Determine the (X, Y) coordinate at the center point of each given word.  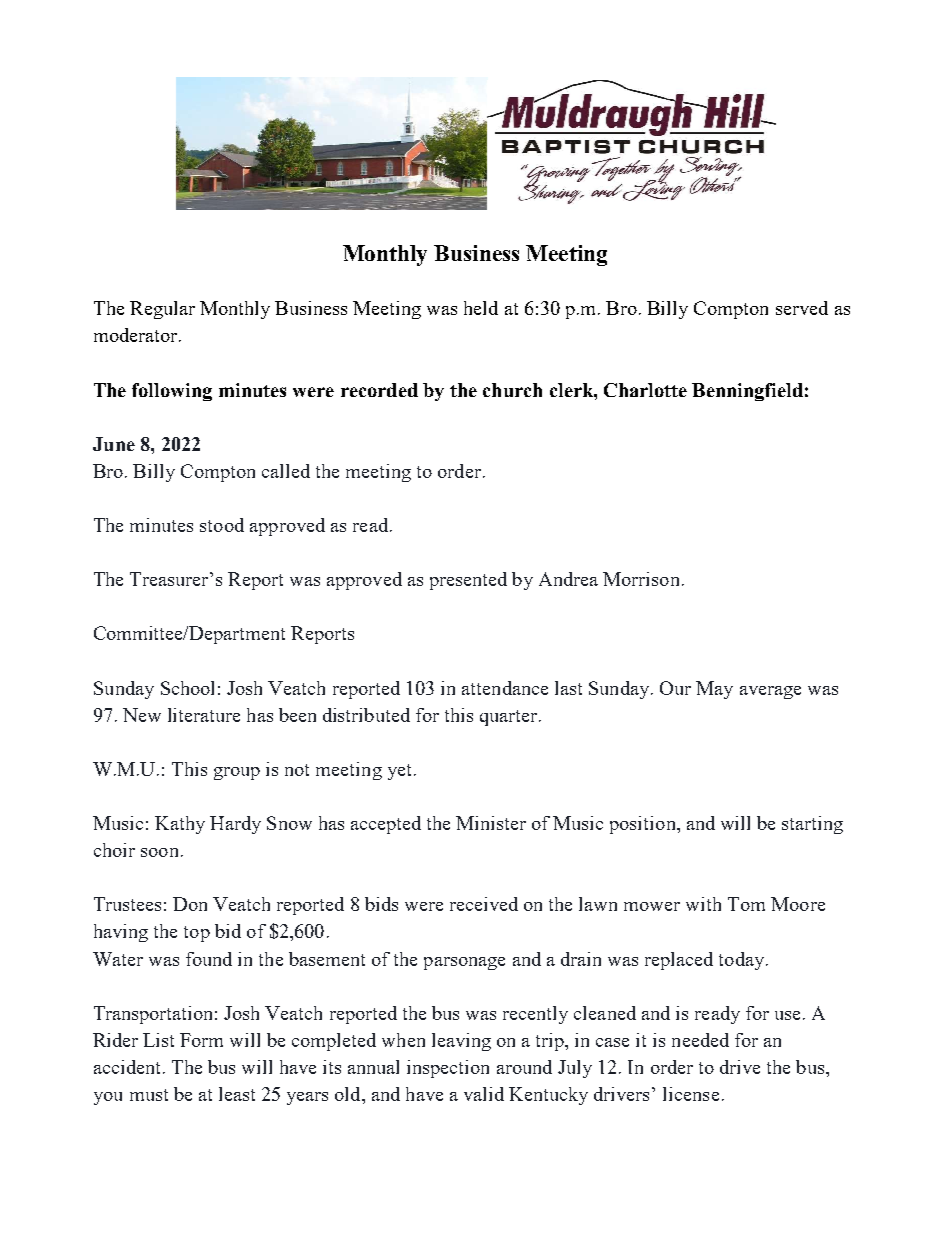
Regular (162, 310)
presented (468, 581)
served (802, 308)
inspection (448, 1069)
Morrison (641, 579)
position (644, 825)
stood (222, 525)
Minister (491, 823)
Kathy (180, 825)
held (481, 308)
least (237, 1094)
